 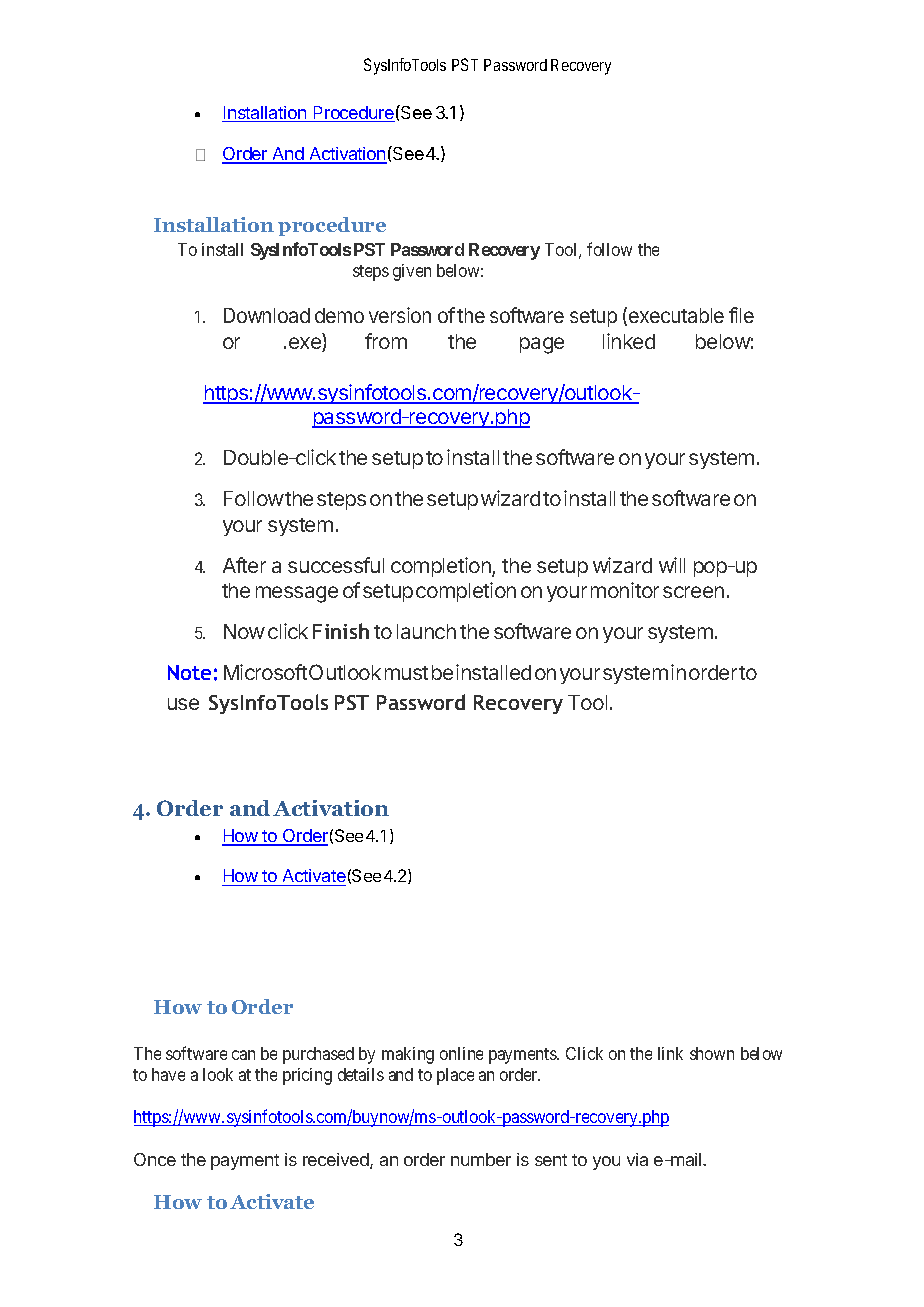 What do you see at coordinates (183, 704) in the document?
I see `use` at bounding box center [183, 704].
